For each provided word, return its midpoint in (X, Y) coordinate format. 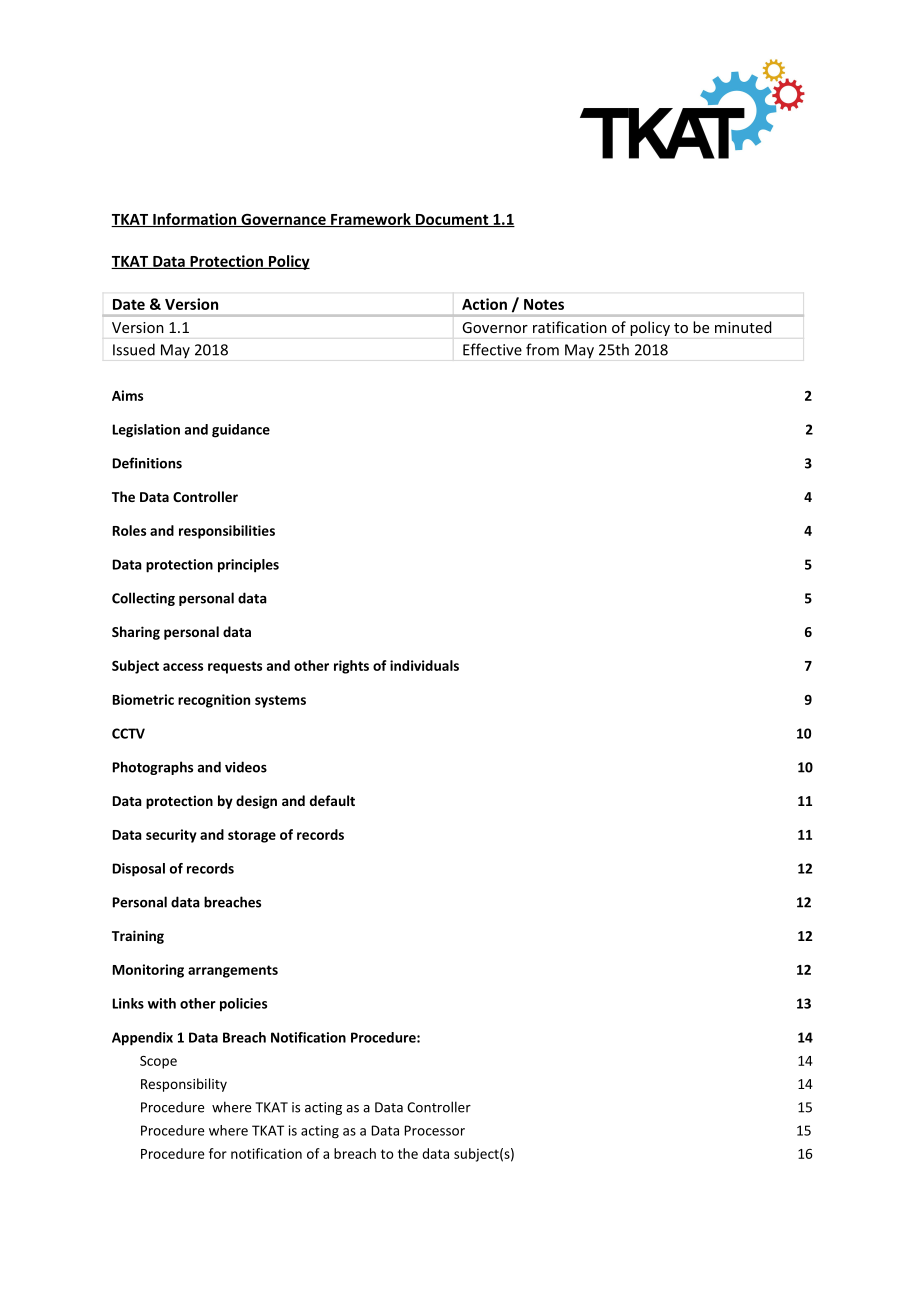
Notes (544, 304)
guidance (241, 431)
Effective (492, 349)
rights (351, 667)
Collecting (143, 599)
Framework (371, 220)
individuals (424, 665)
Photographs (153, 768)
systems (280, 701)
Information (195, 220)
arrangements (233, 971)
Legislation (146, 431)
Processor (434, 1130)
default (332, 800)
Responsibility (184, 1085)
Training (138, 937)
